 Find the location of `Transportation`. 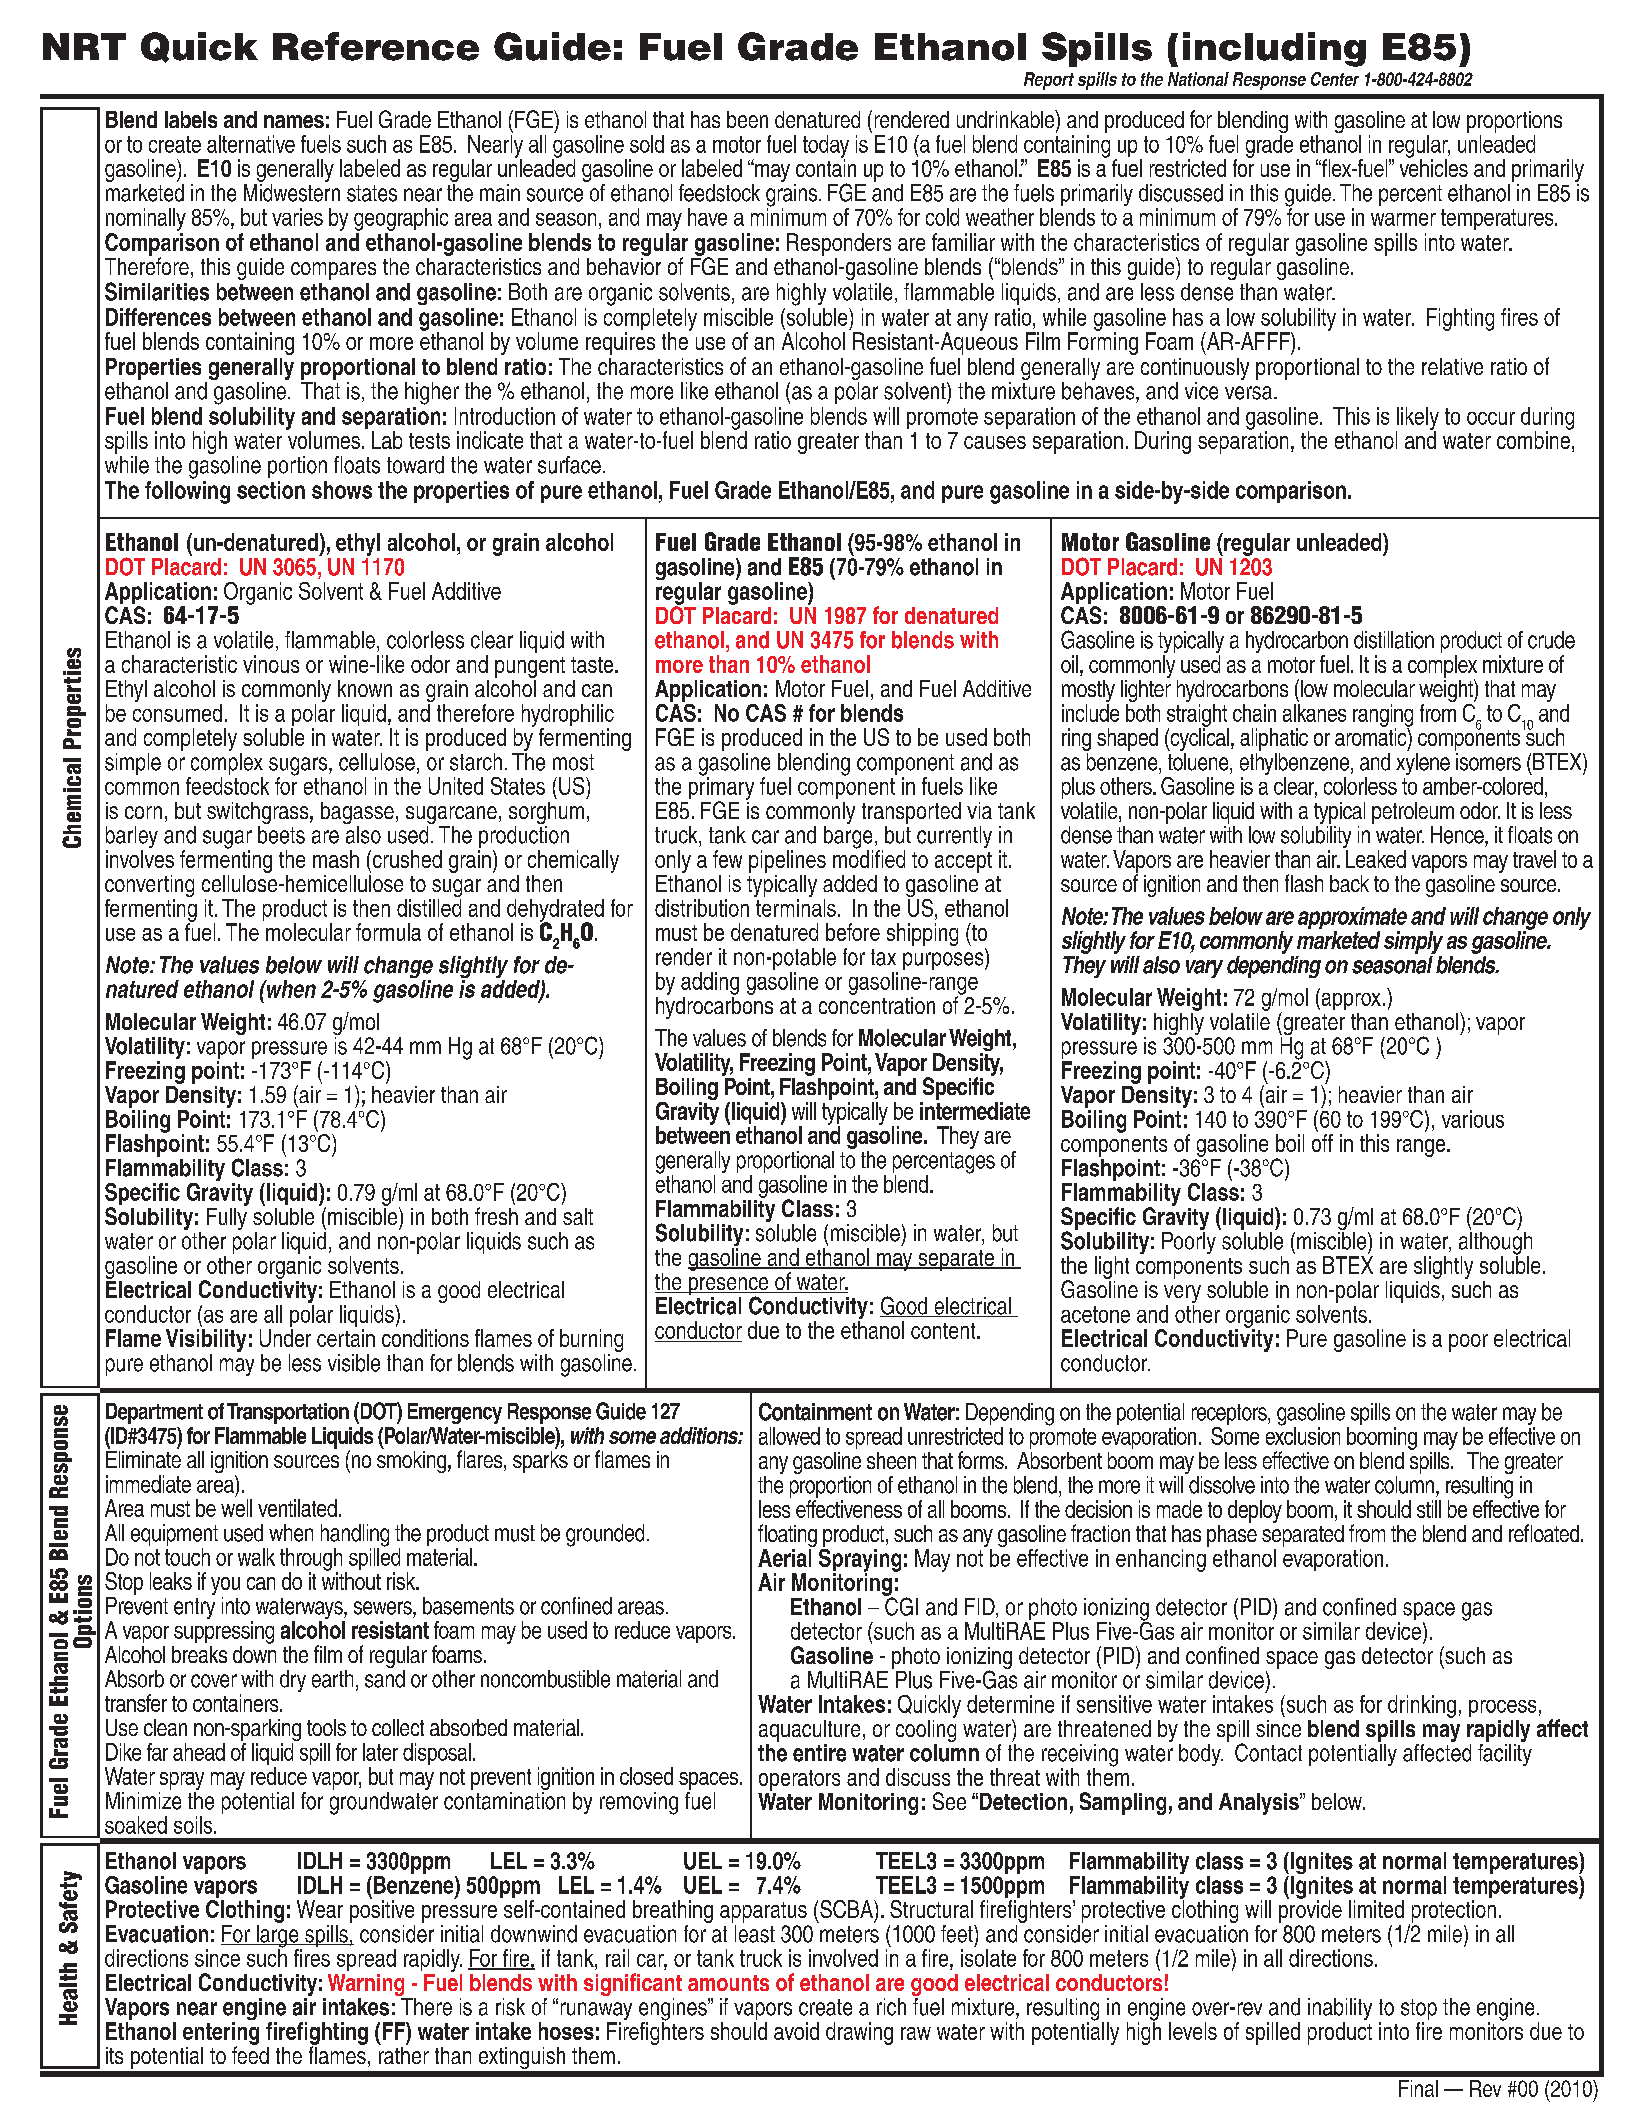

Transportation is located at coordinates (288, 1413).
